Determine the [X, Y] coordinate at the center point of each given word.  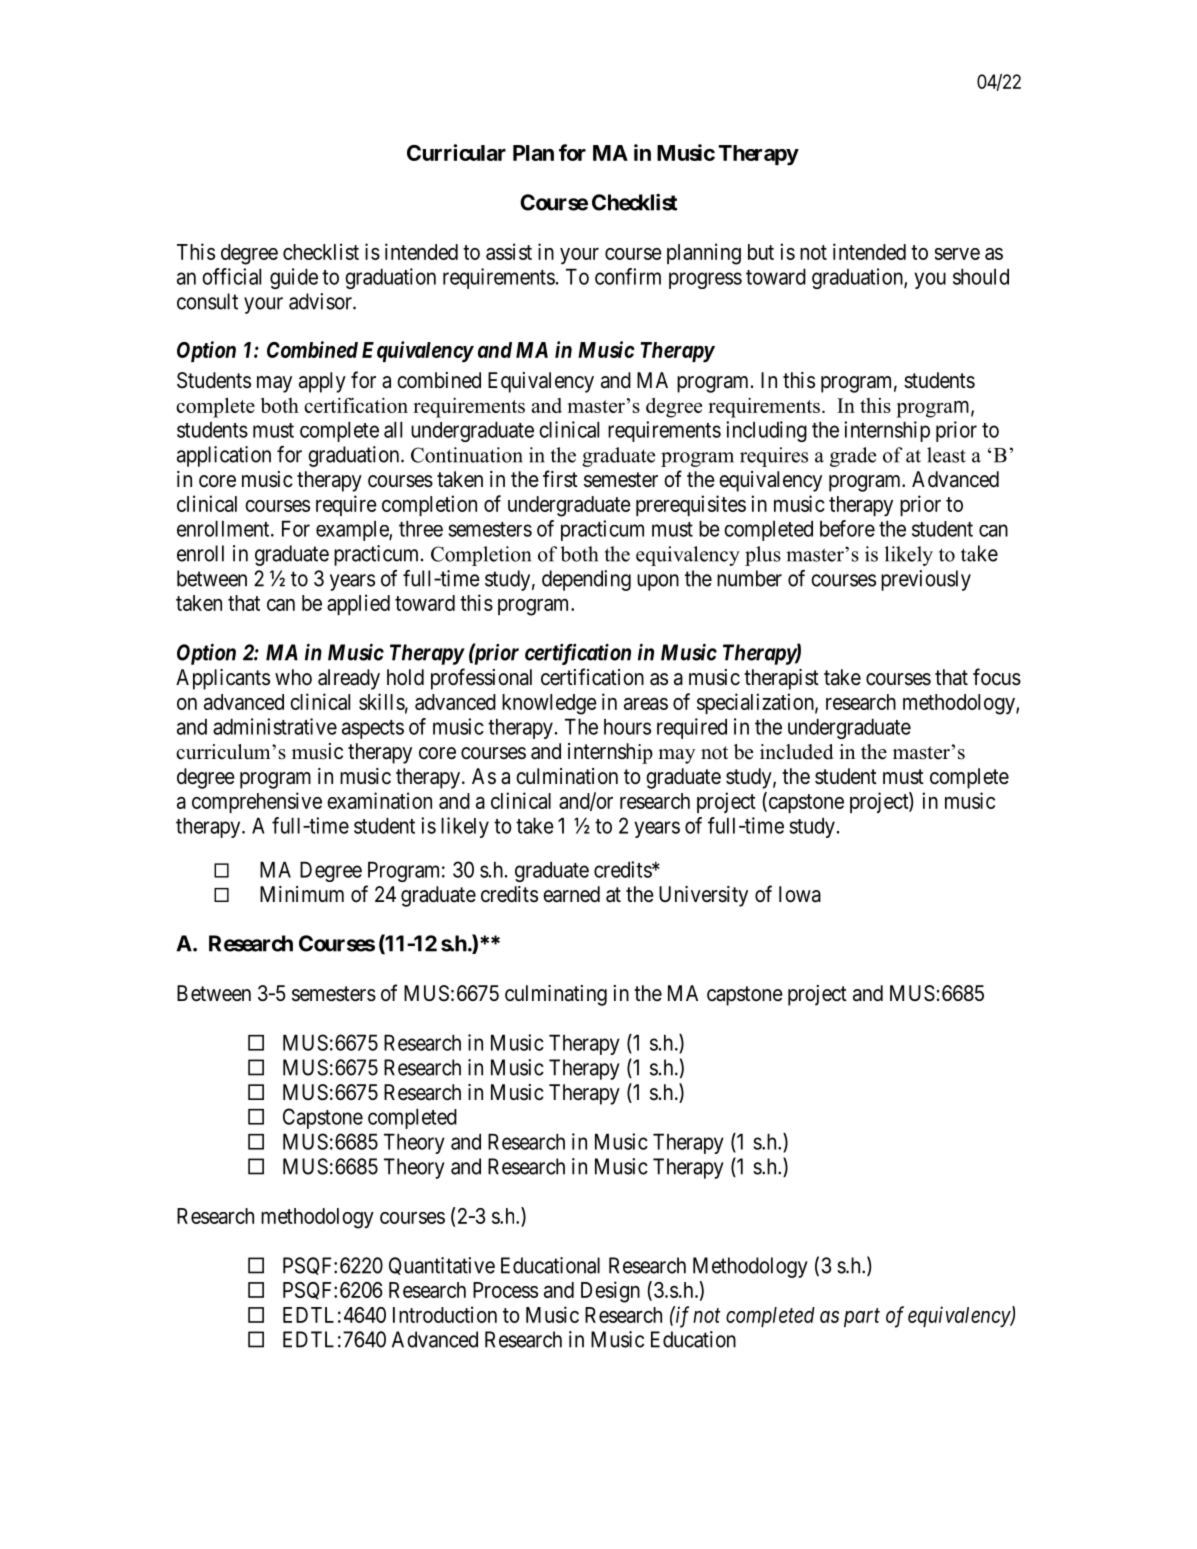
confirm [628, 276]
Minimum [302, 894]
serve [957, 254]
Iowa [800, 894]
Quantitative [442, 1266]
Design [610, 1292]
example [353, 531]
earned [571, 894]
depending [586, 580]
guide [294, 278]
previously [926, 580]
